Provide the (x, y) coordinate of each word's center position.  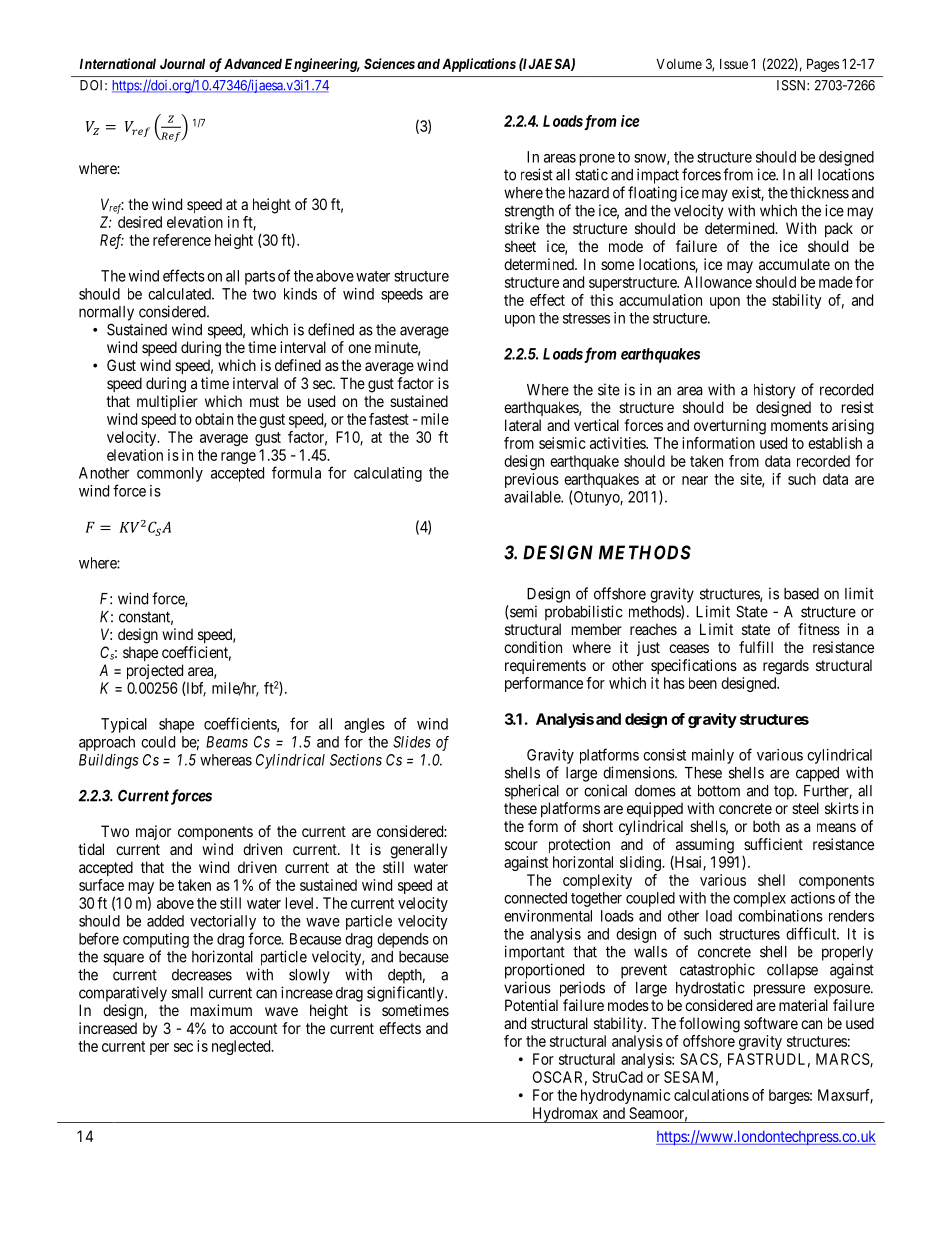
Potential (531, 1005)
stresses (586, 318)
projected (156, 673)
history (774, 391)
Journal (182, 63)
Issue (734, 64)
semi (522, 611)
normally (106, 313)
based (801, 594)
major (153, 832)
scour (521, 845)
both (766, 826)
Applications (479, 65)
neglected (242, 1047)
